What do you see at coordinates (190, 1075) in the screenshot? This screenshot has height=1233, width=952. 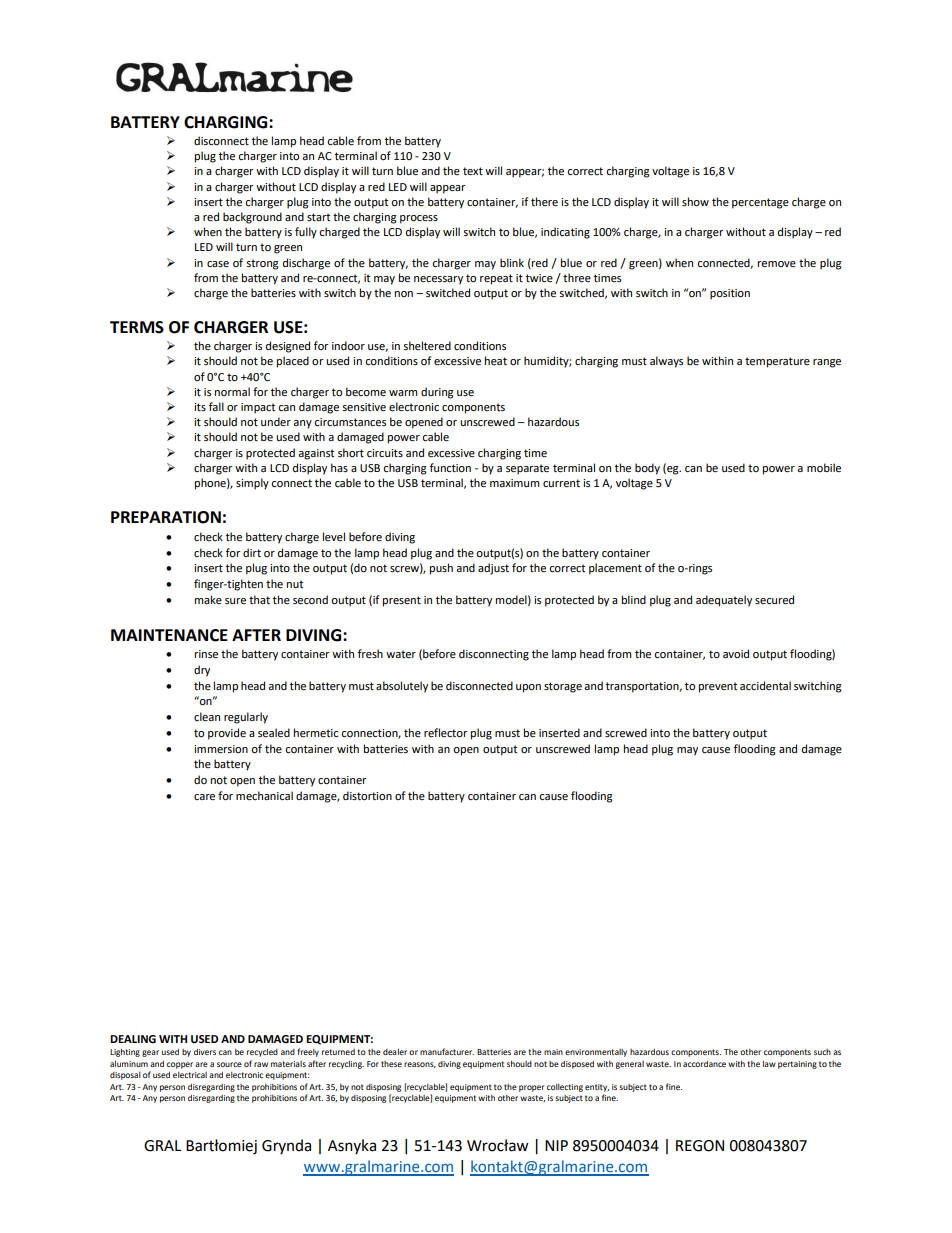 I see `electrical` at bounding box center [190, 1075].
